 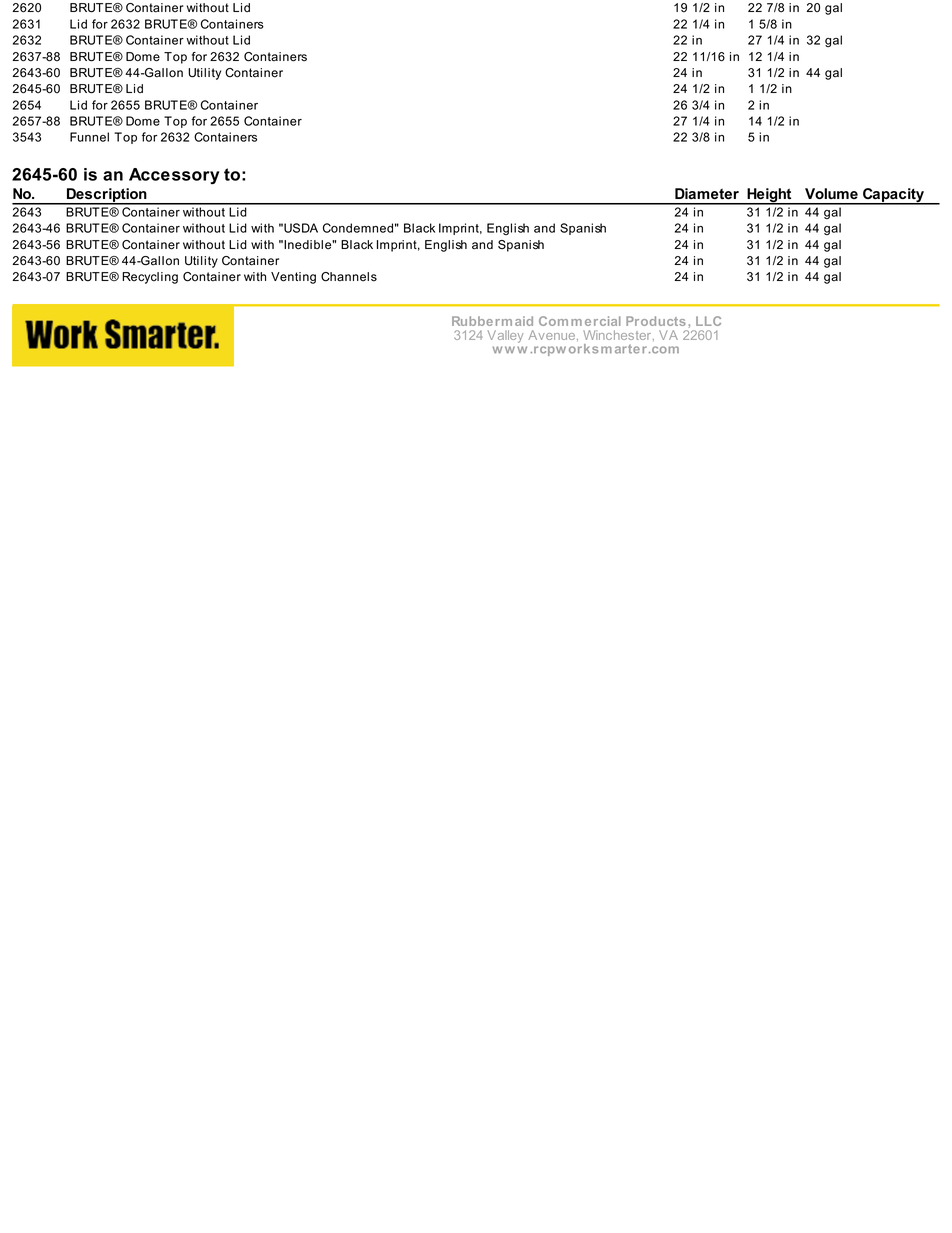 What do you see at coordinates (769, 196) in the document?
I see `Height` at bounding box center [769, 196].
